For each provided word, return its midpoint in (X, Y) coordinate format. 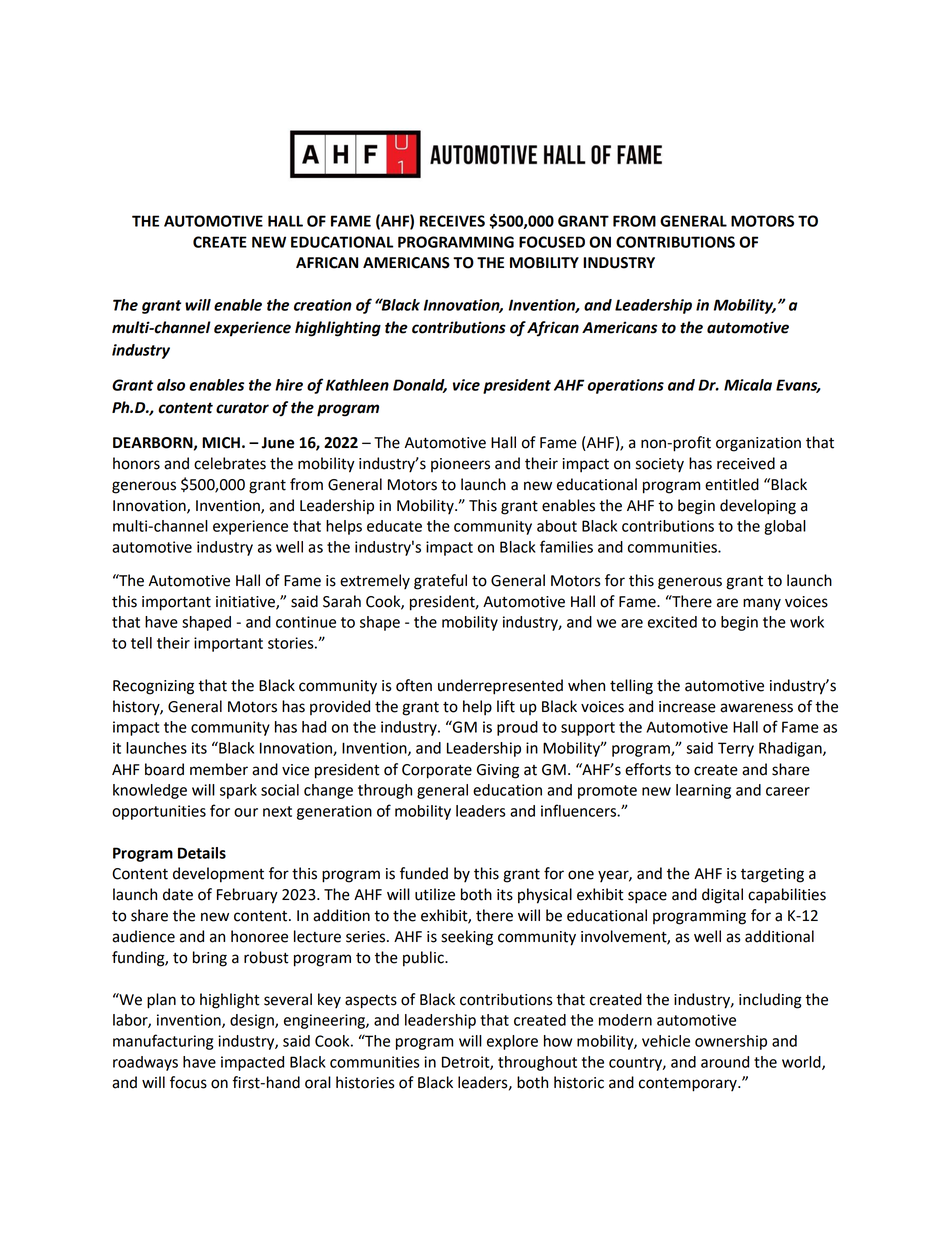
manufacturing (163, 1042)
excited (672, 622)
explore (512, 1042)
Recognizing (153, 687)
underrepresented (500, 687)
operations (625, 386)
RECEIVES (452, 221)
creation (323, 305)
